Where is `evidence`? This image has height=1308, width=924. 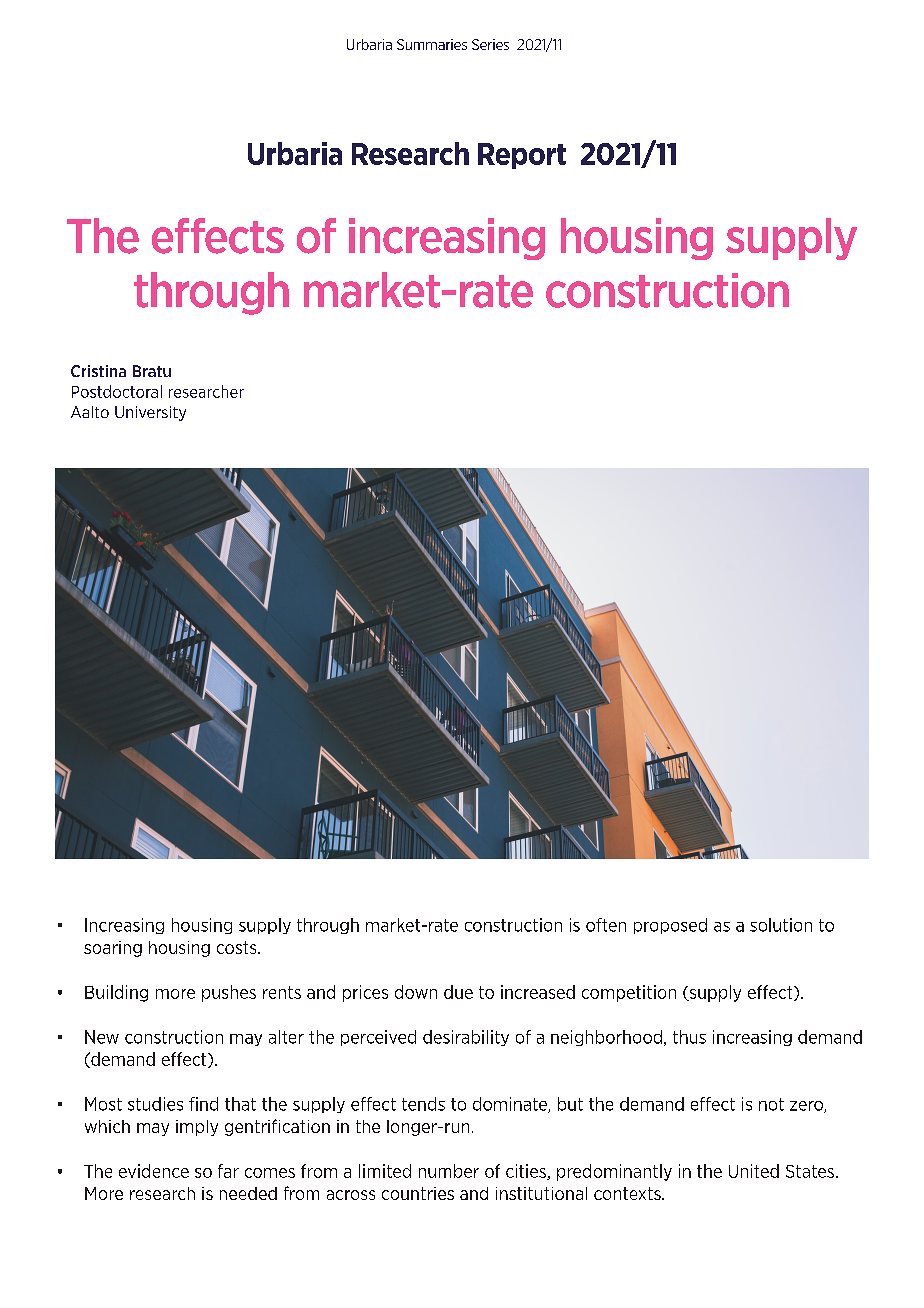 evidence is located at coordinates (154, 1171).
